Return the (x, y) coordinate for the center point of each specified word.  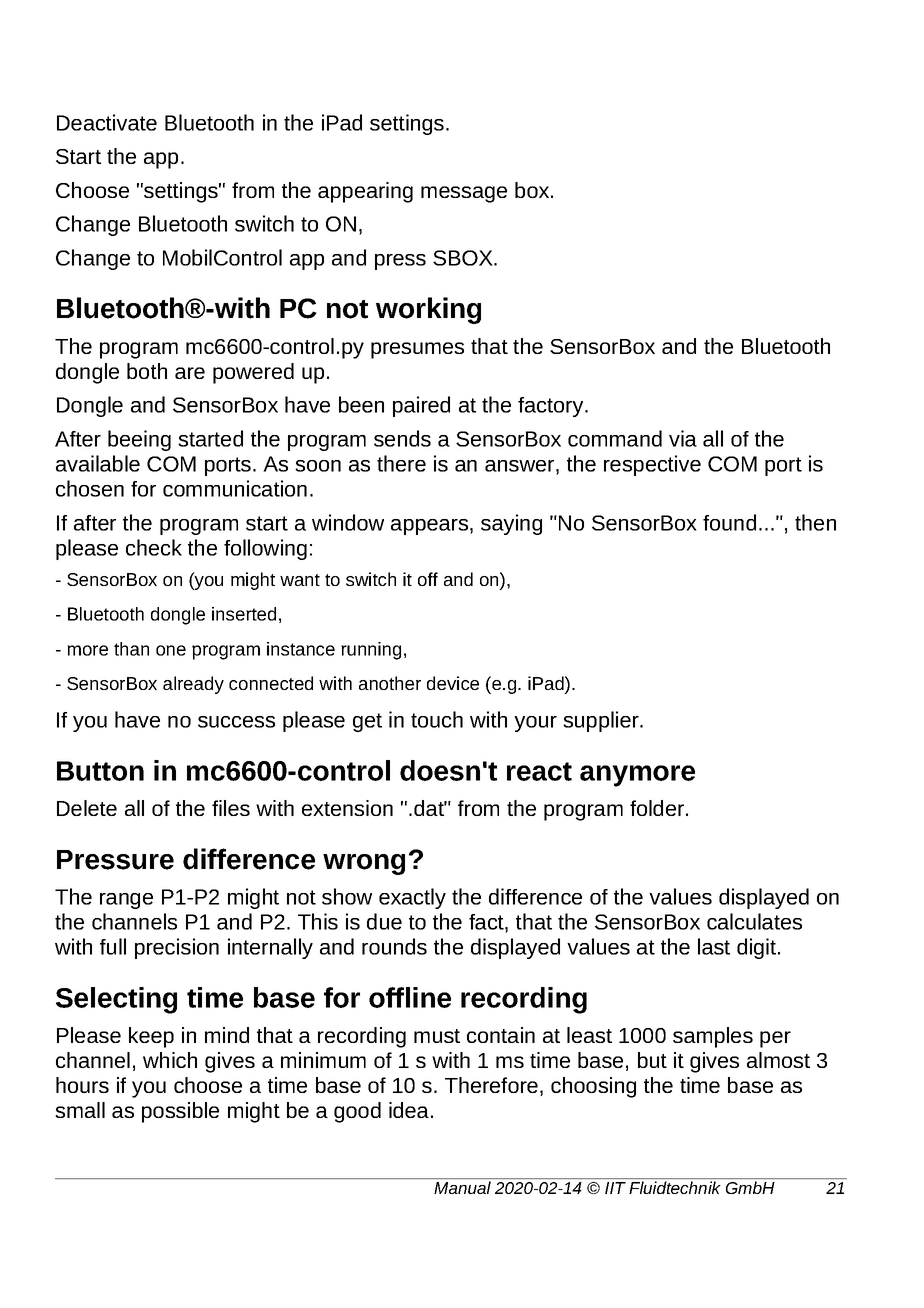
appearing (365, 192)
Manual (462, 1187)
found (729, 522)
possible (180, 1112)
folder (657, 808)
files (231, 808)
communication (235, 488)
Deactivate (107, 122)
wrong (364, 864)
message (464, 194)
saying (511, 524)
